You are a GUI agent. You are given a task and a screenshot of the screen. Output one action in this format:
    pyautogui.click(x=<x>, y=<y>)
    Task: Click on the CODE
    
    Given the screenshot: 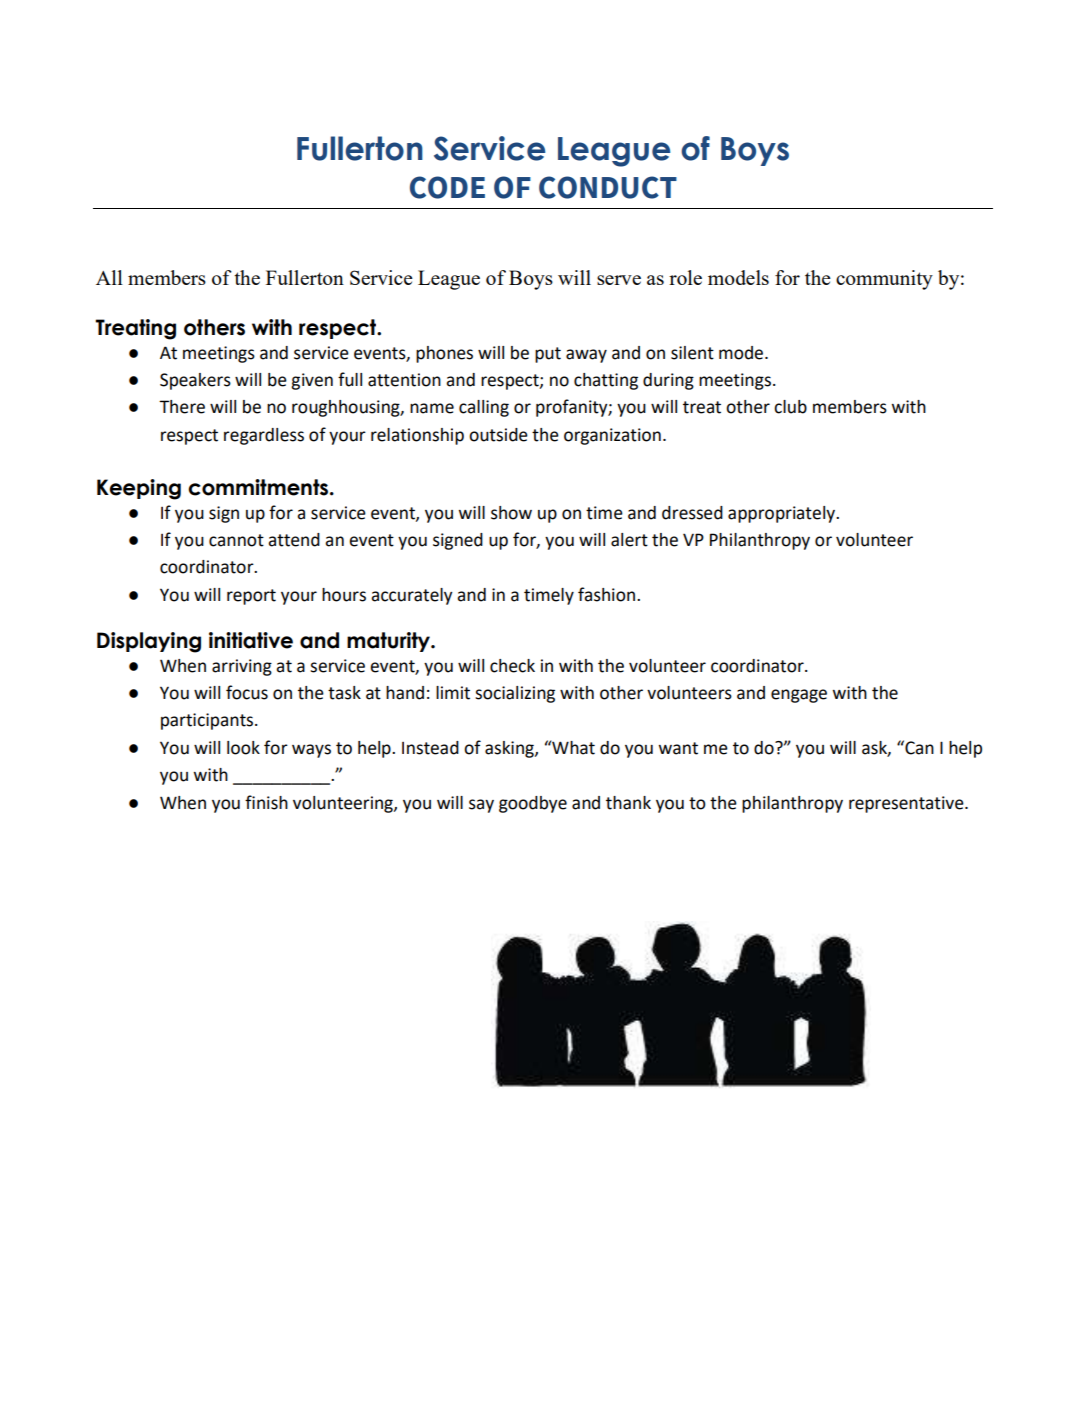 What is the action you would take?
    pyautogui.click(x=447, y=187)
